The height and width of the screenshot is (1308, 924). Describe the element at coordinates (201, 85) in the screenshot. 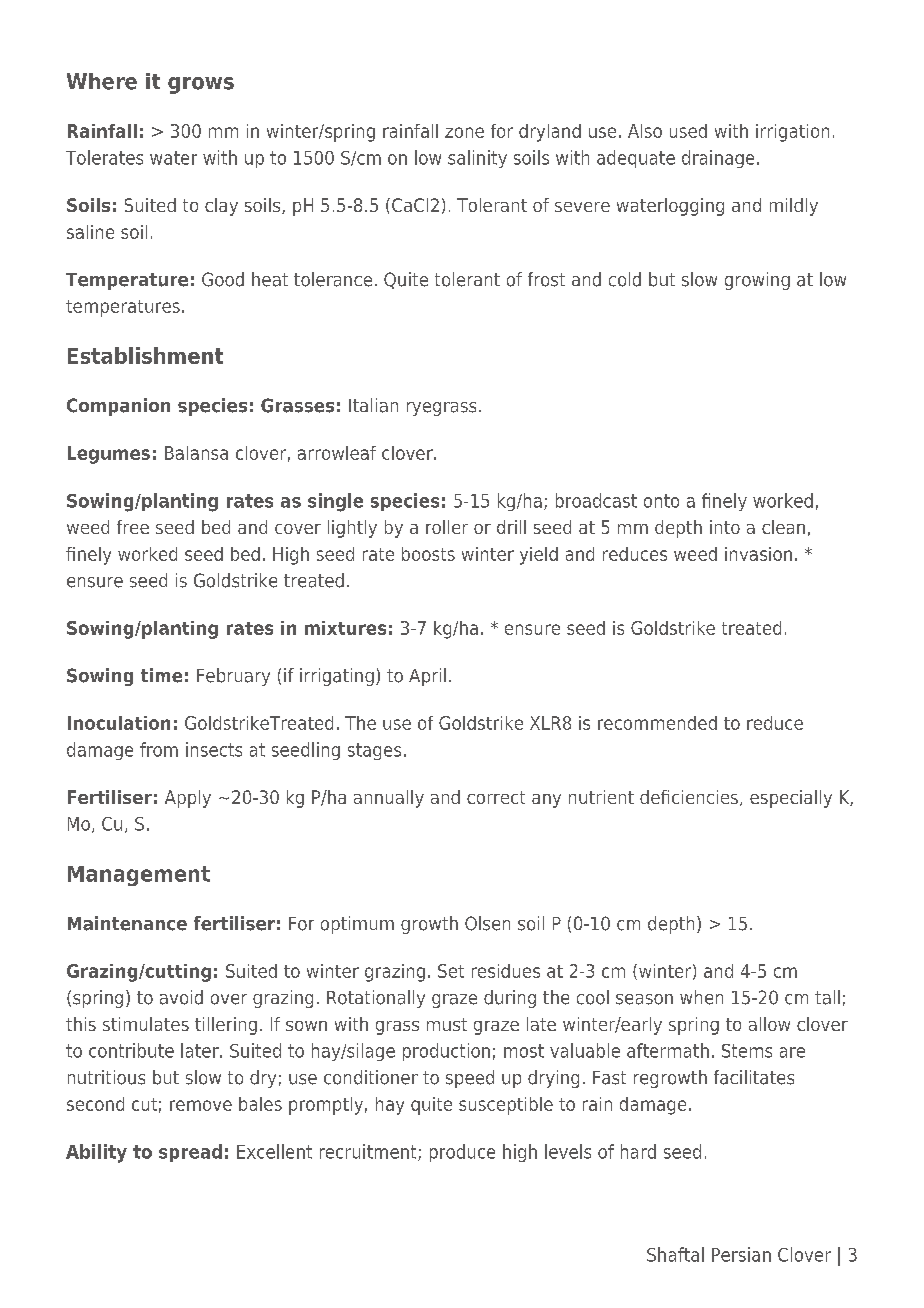

I see `grows` at that location.
